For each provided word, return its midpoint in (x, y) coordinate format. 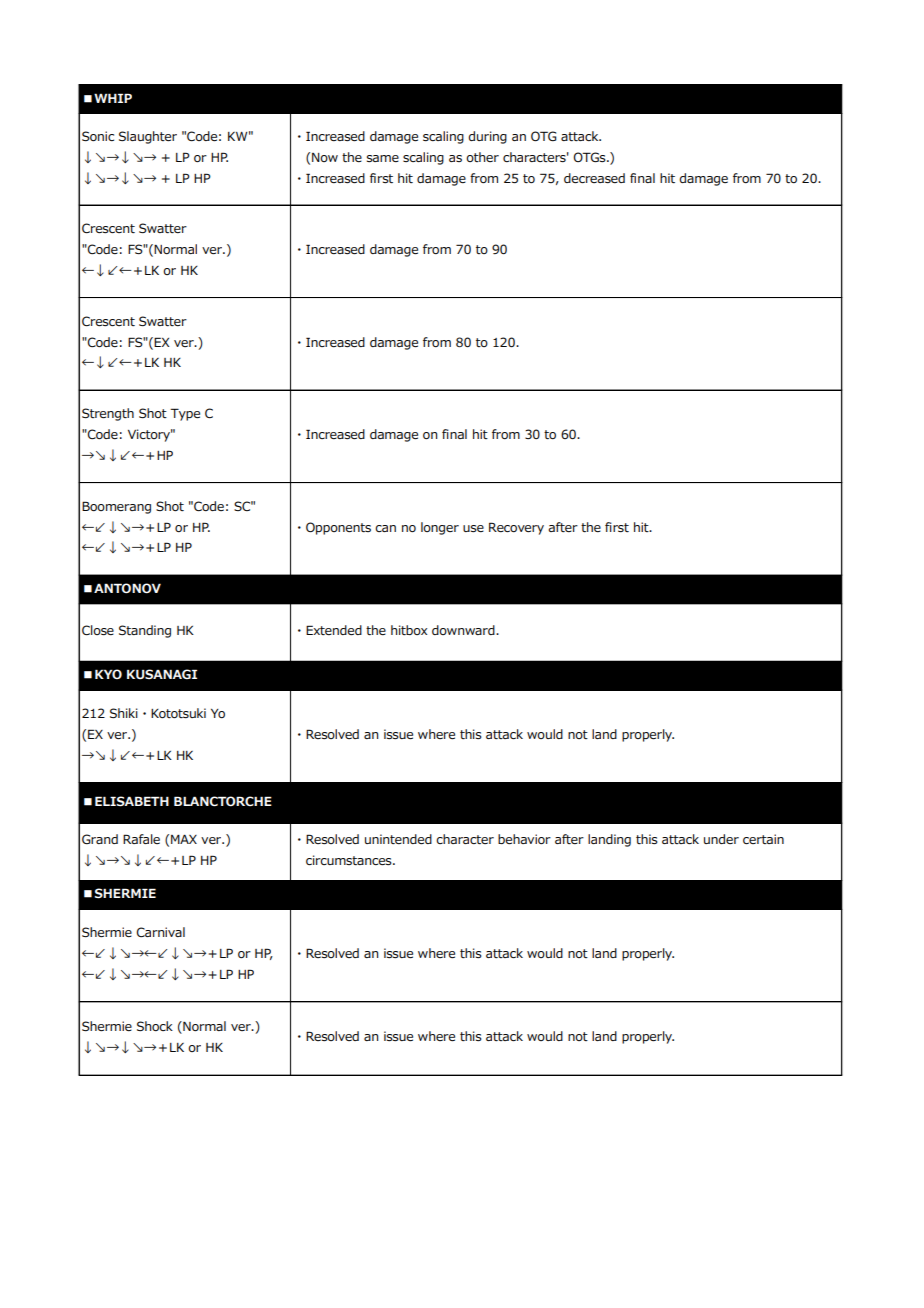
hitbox (409, 630)
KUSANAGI (162, 674)
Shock (155, 1026)
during (487, 137)
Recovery (516, 528)
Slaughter (148, 137)
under (721, 839)
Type (185, 414)
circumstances (350, 860)
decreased (594, 178)
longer (440, 528)
